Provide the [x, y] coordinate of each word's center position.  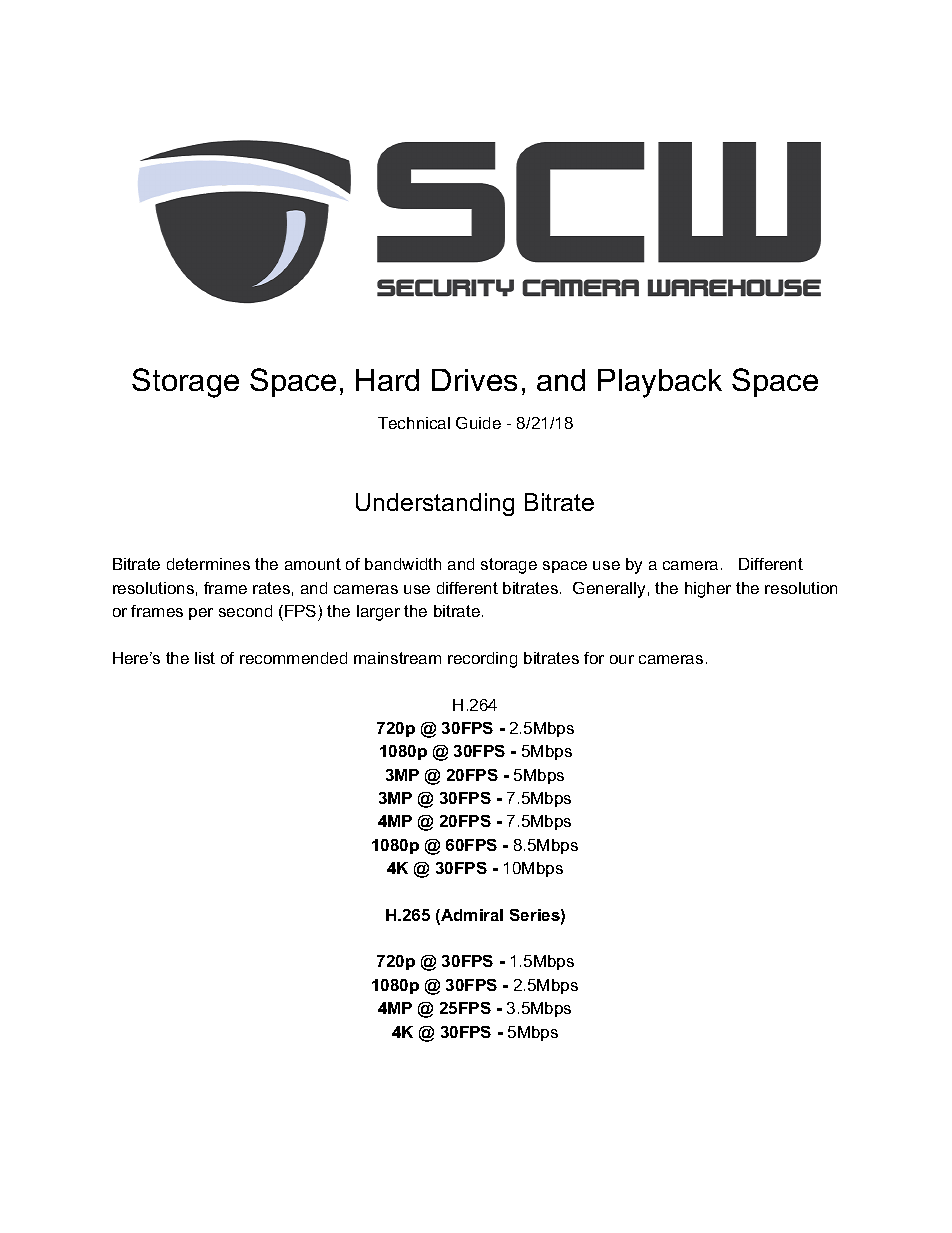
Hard [387, 380]
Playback [660, 383]
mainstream [397, 658]
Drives [474, 380]
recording [482, 660]
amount [313, 564]
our [622, 659]
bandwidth [403, 564]
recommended [293, 658]
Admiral [471, 916]
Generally [609, 590]
